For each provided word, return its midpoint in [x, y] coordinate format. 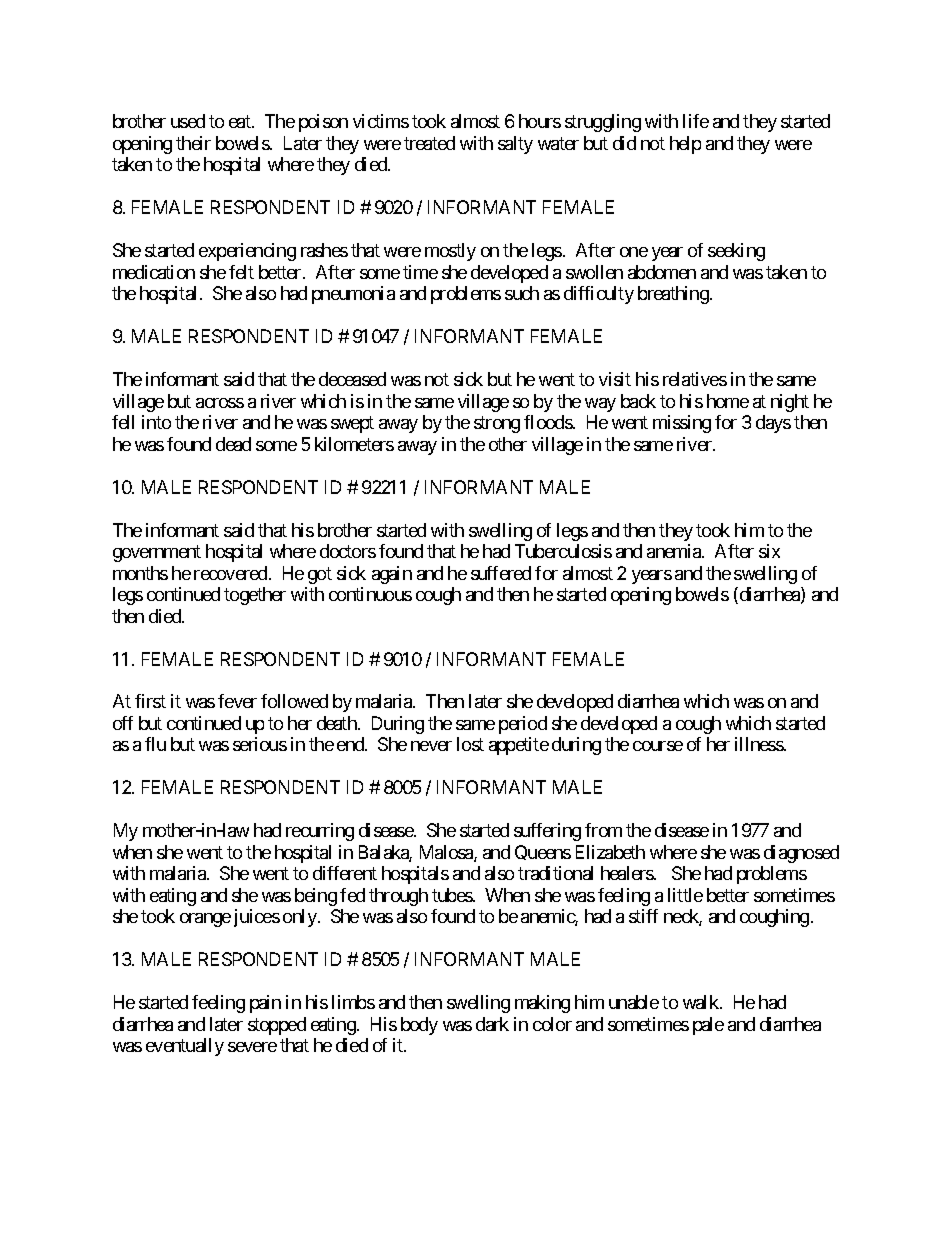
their [193, 143]
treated [429, 143]
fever [237, 701]
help [685, 145]
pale [708, 1026]
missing [682, 424]
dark [492, 1024]
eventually [185, 1047]
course [658, 746]
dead [233, 444]
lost [470, 744]
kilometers [354, 444]
